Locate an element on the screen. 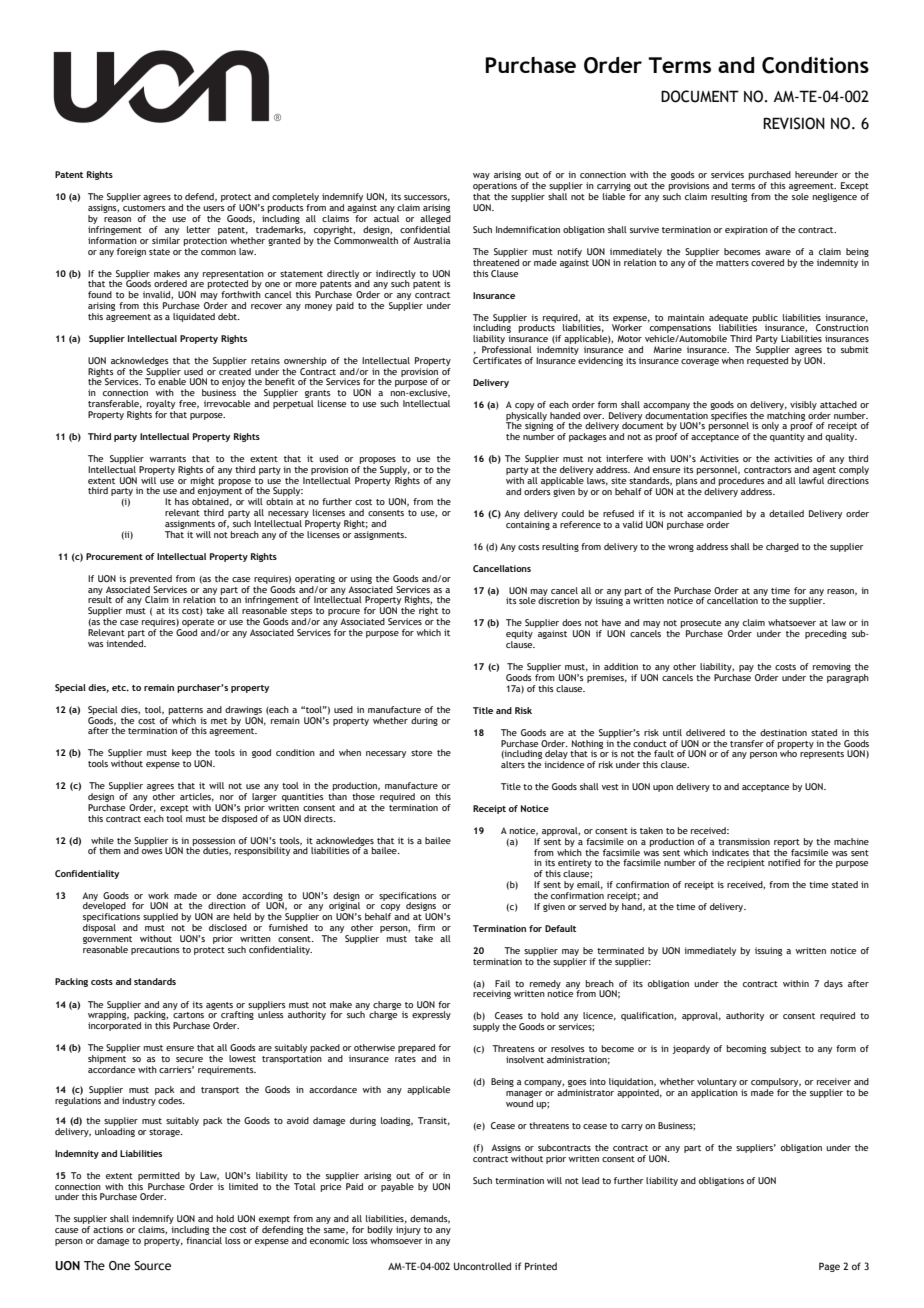 Image resolution: width=924 pixels, height=1308 pixels. REVISION is located at coordinates (794, 123).
